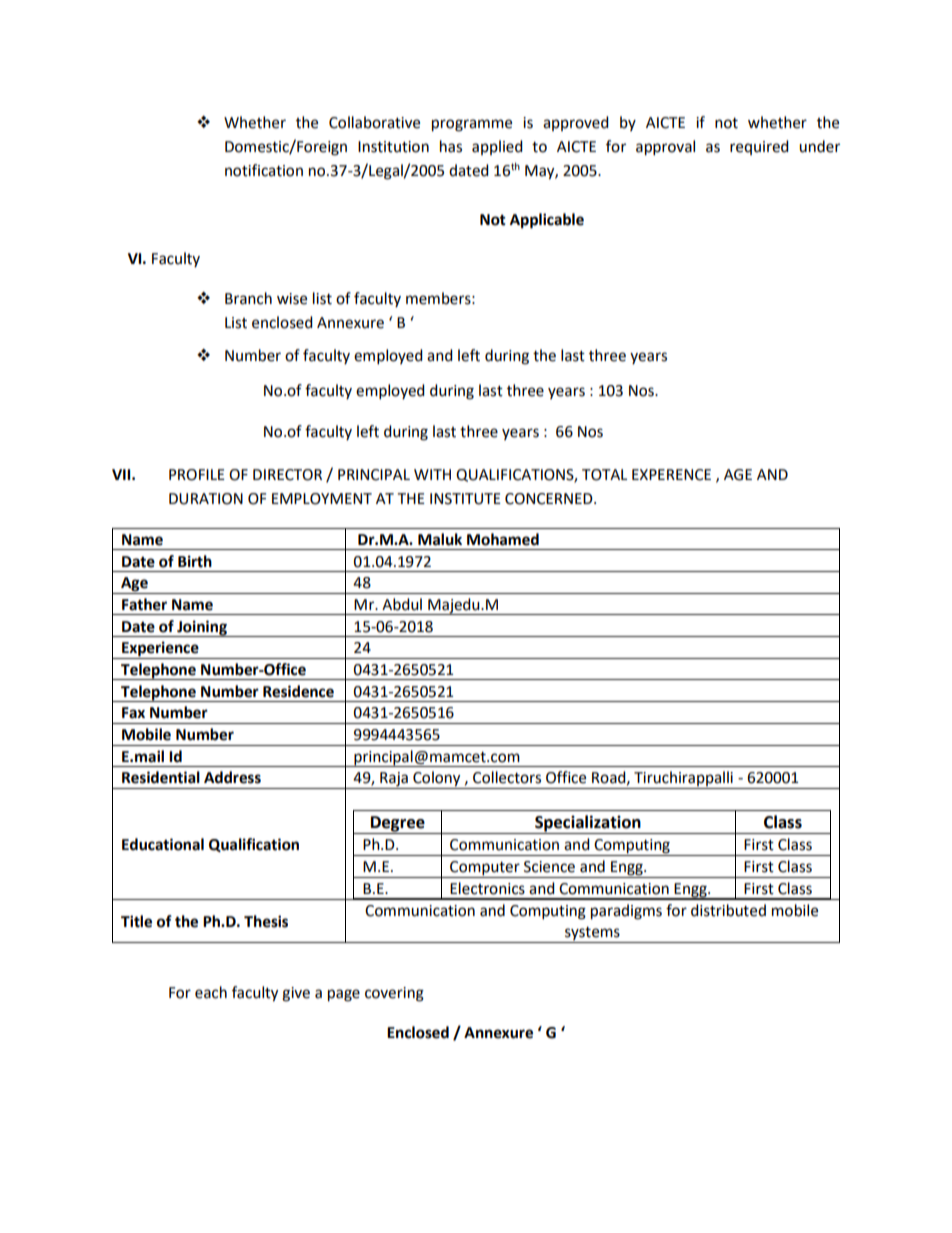  What do you see at coordinates (264, 170) in the screenshot?
I see `notification` at bounding box center [264, 170].
